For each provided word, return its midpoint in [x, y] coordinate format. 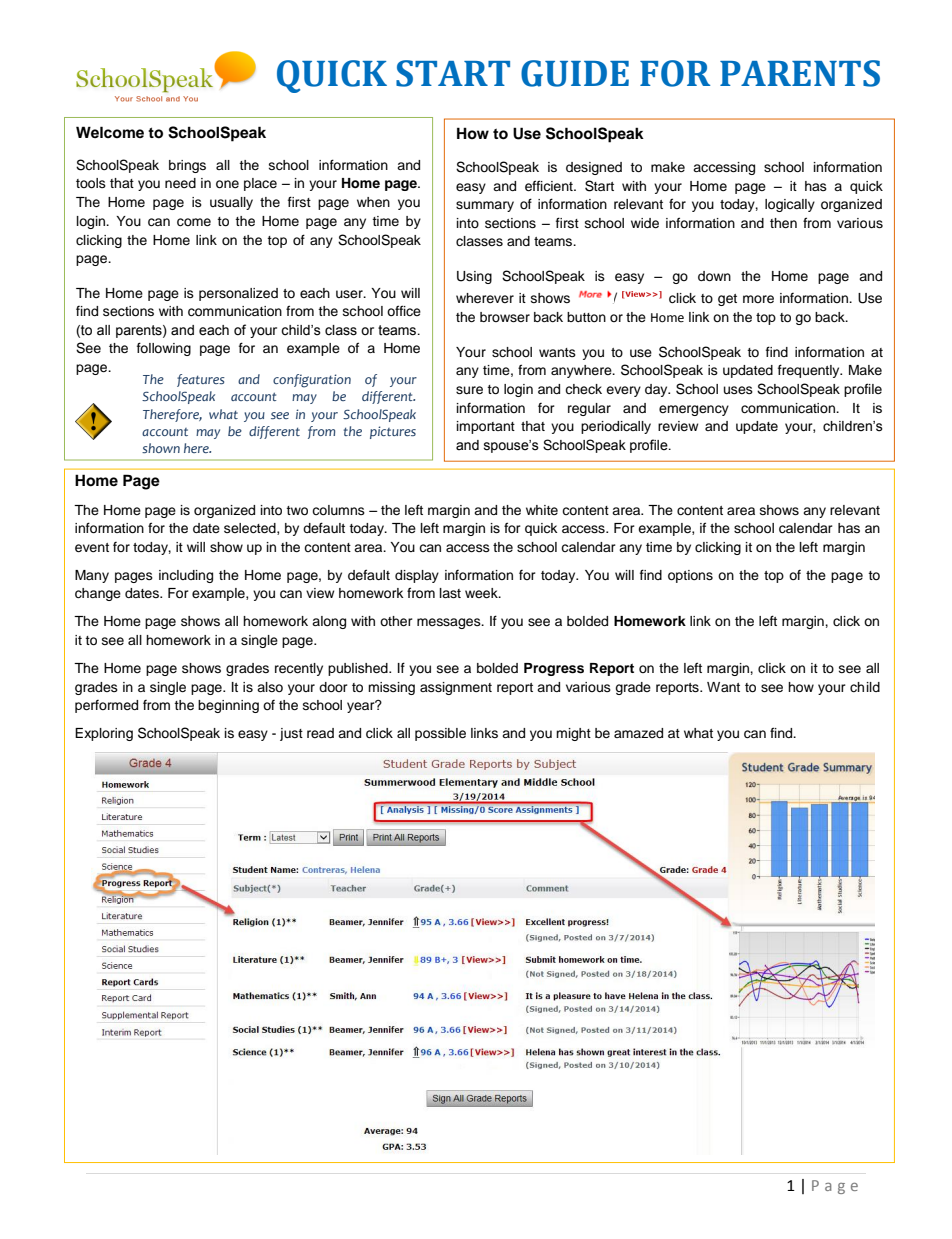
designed [594, 168]
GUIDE [575, 73]
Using [474, 277]
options [690, 576]
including [186, 576]
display [417, 576]
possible [440, 734]
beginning [228, 706]
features [201, 380]
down [714, 276]
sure [469, 390]
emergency [694, 410]
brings [187, 166]
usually [231, 203]
